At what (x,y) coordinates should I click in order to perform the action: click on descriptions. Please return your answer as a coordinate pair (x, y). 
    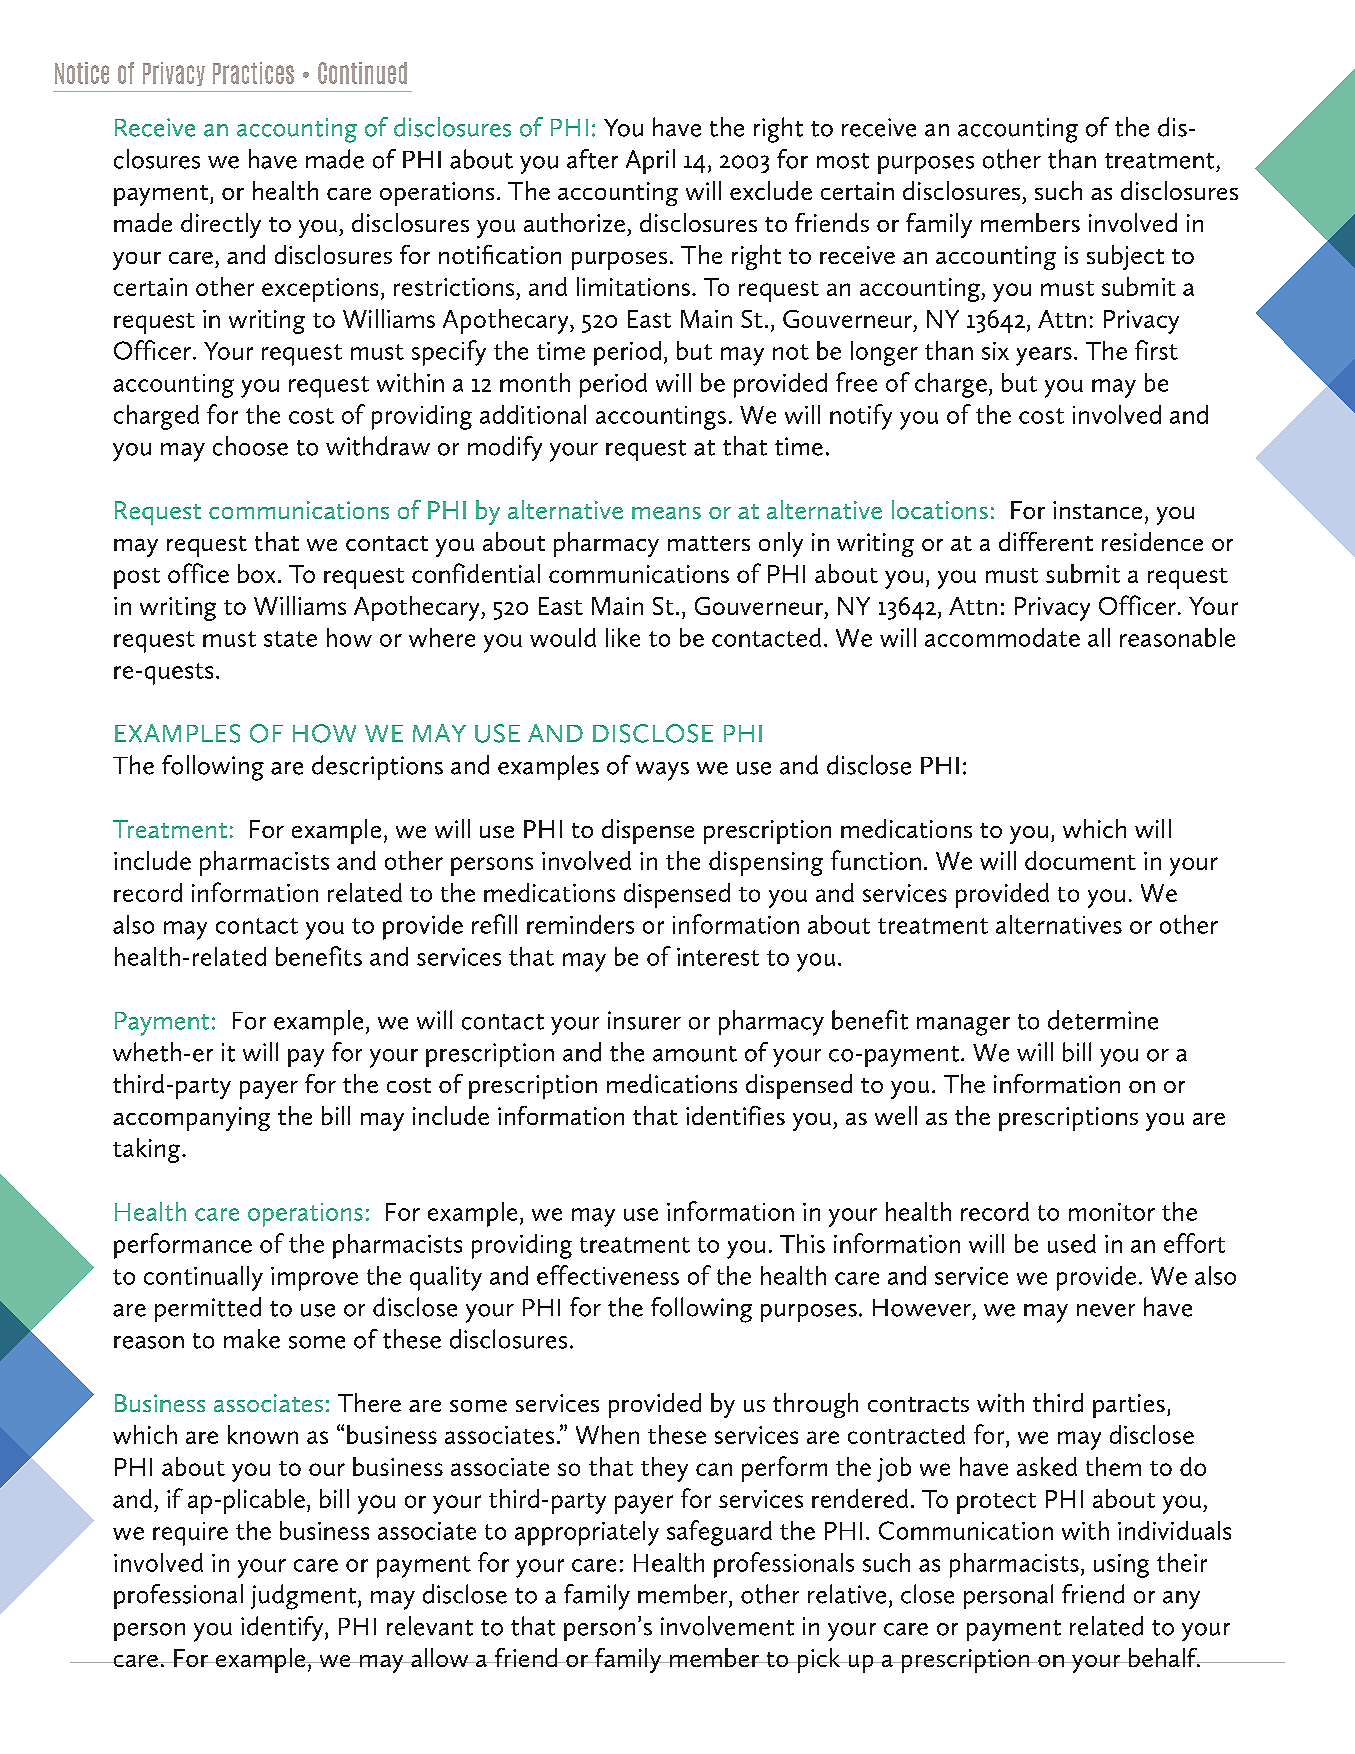
    Looking at the image, I should click on (377, 767).
